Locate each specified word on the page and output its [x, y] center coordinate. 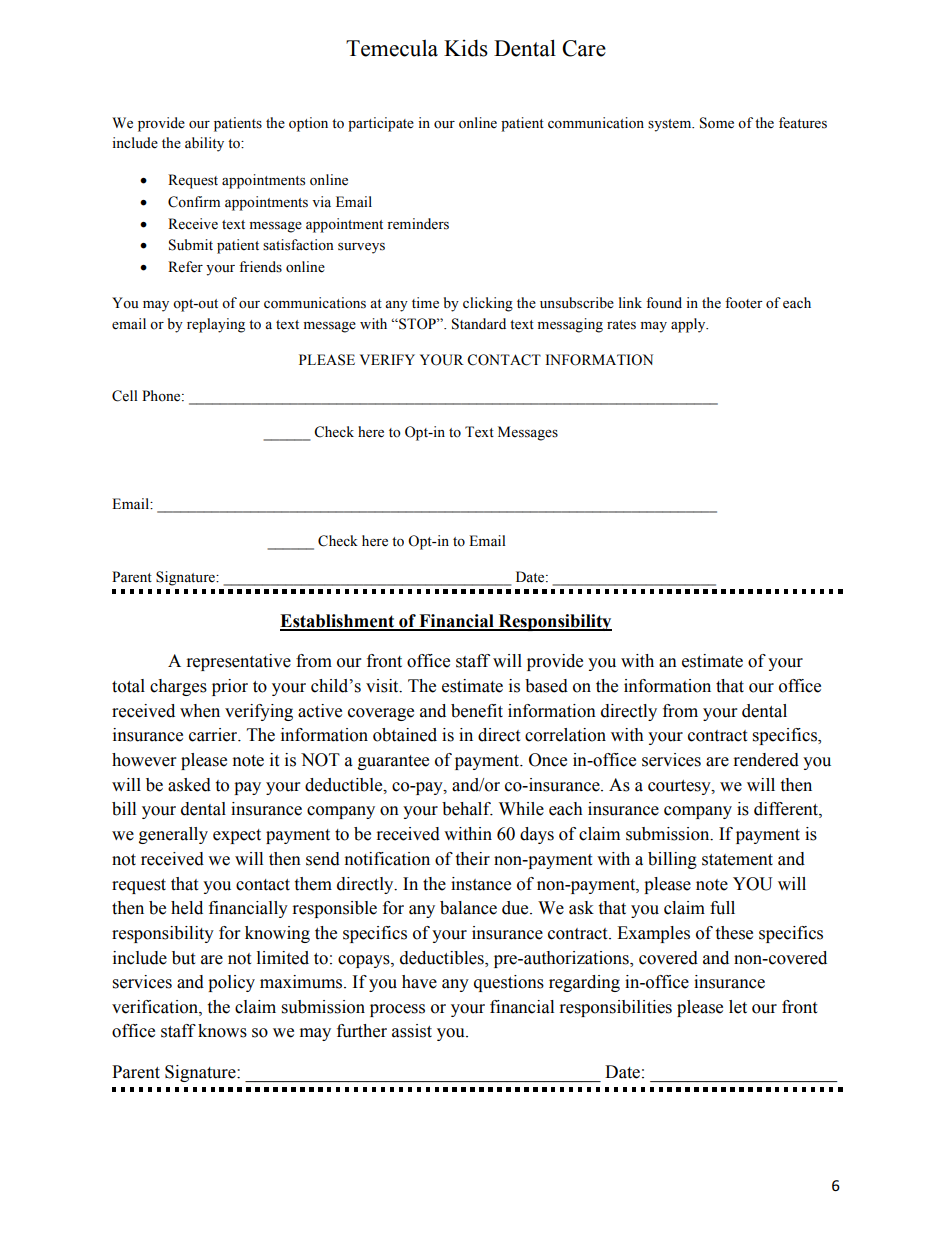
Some [717, 123]
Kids [466, 48]
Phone [162, 396]
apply [689, 325]
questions [509, 983]
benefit [477, 711]
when [200, 711]
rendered [766, 760]
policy [231, 983]
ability [204, 144]
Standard [479, 324]
